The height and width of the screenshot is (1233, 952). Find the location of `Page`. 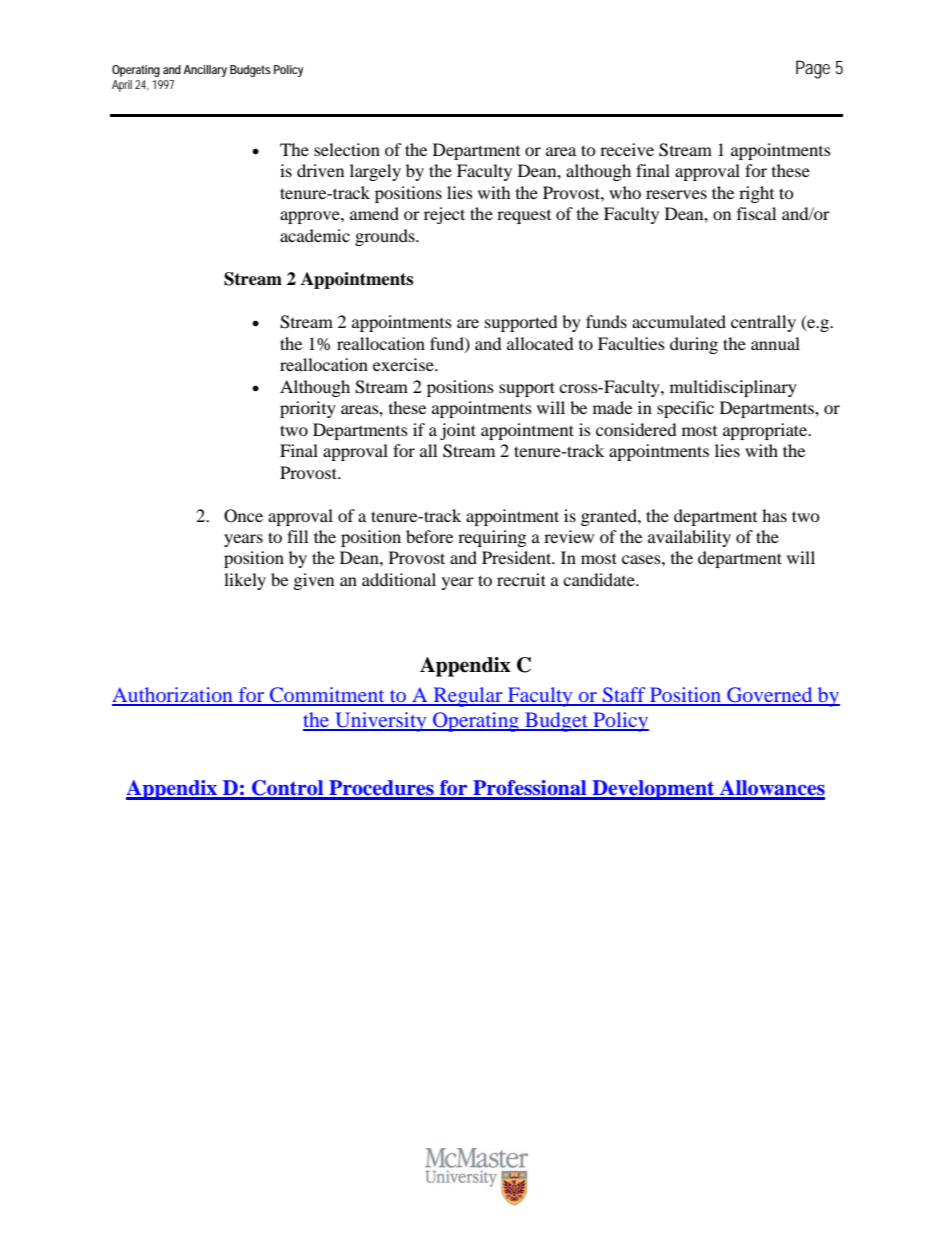

Page is located at coordinates (813, 69).
